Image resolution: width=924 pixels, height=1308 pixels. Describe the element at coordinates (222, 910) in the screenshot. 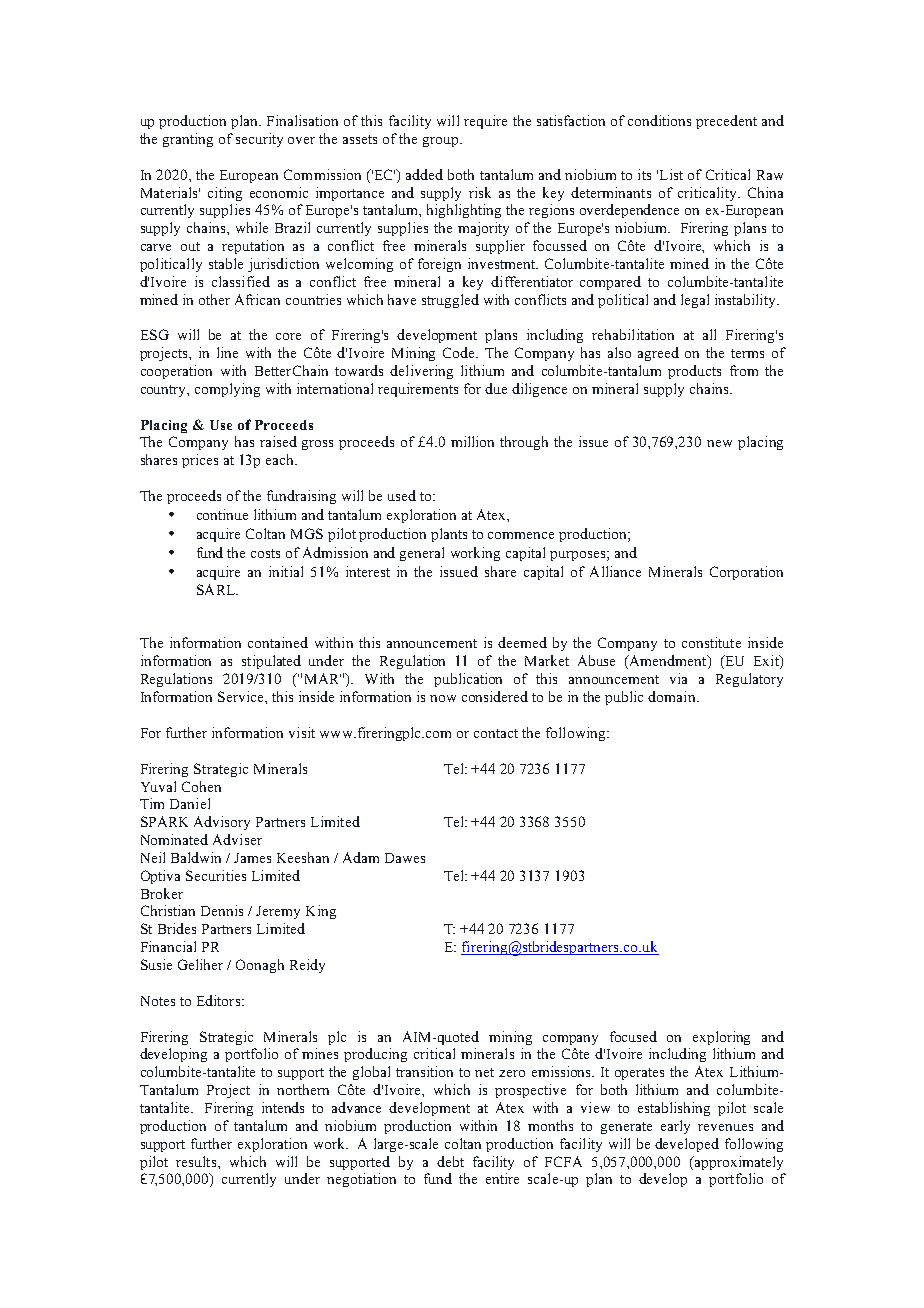

I see `Dennis` at that location.
